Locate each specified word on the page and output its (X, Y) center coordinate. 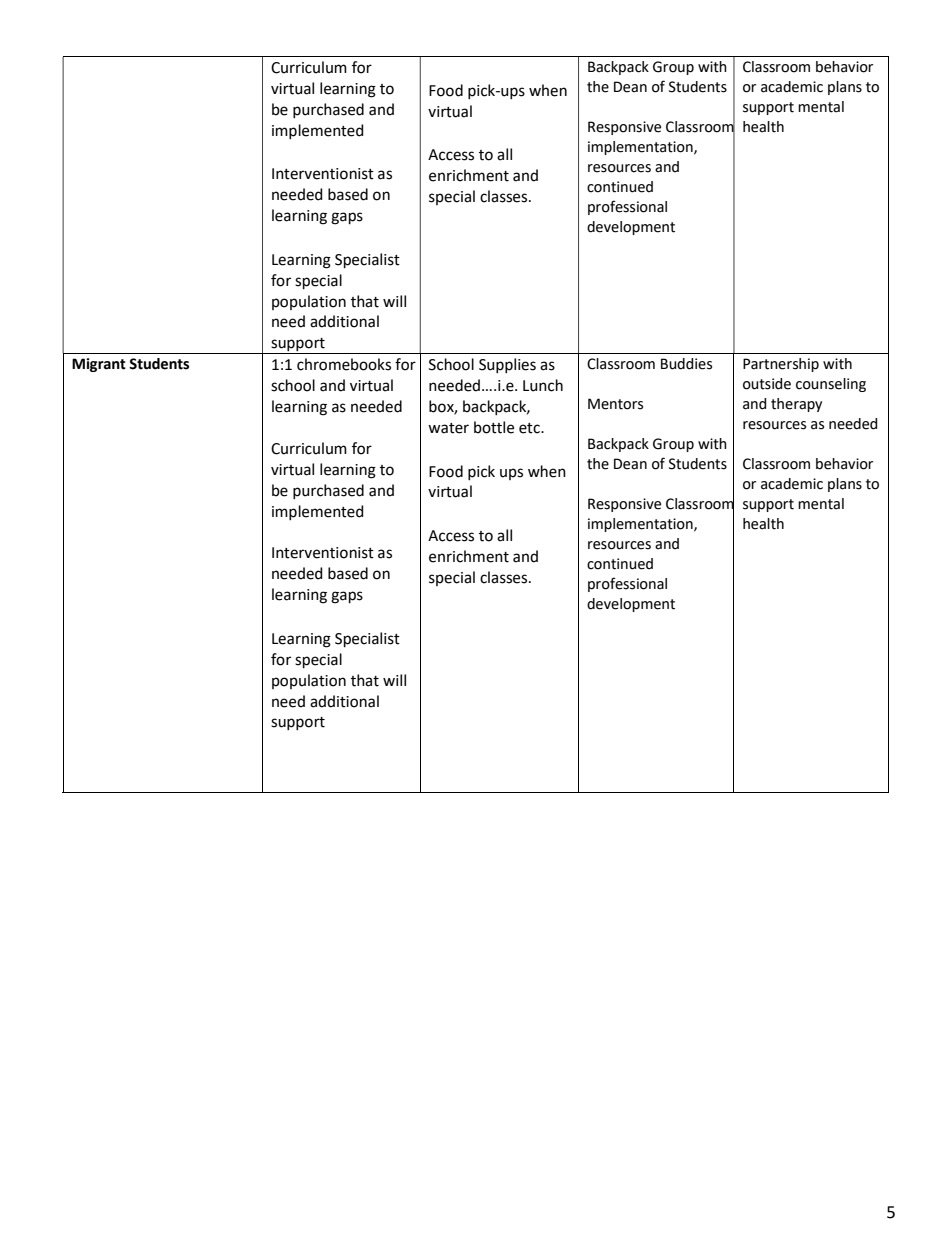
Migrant (99, 365)
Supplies (507, 365)
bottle (494, 427)
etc (530, 428)
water (448, 428)
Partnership (781, 365)
